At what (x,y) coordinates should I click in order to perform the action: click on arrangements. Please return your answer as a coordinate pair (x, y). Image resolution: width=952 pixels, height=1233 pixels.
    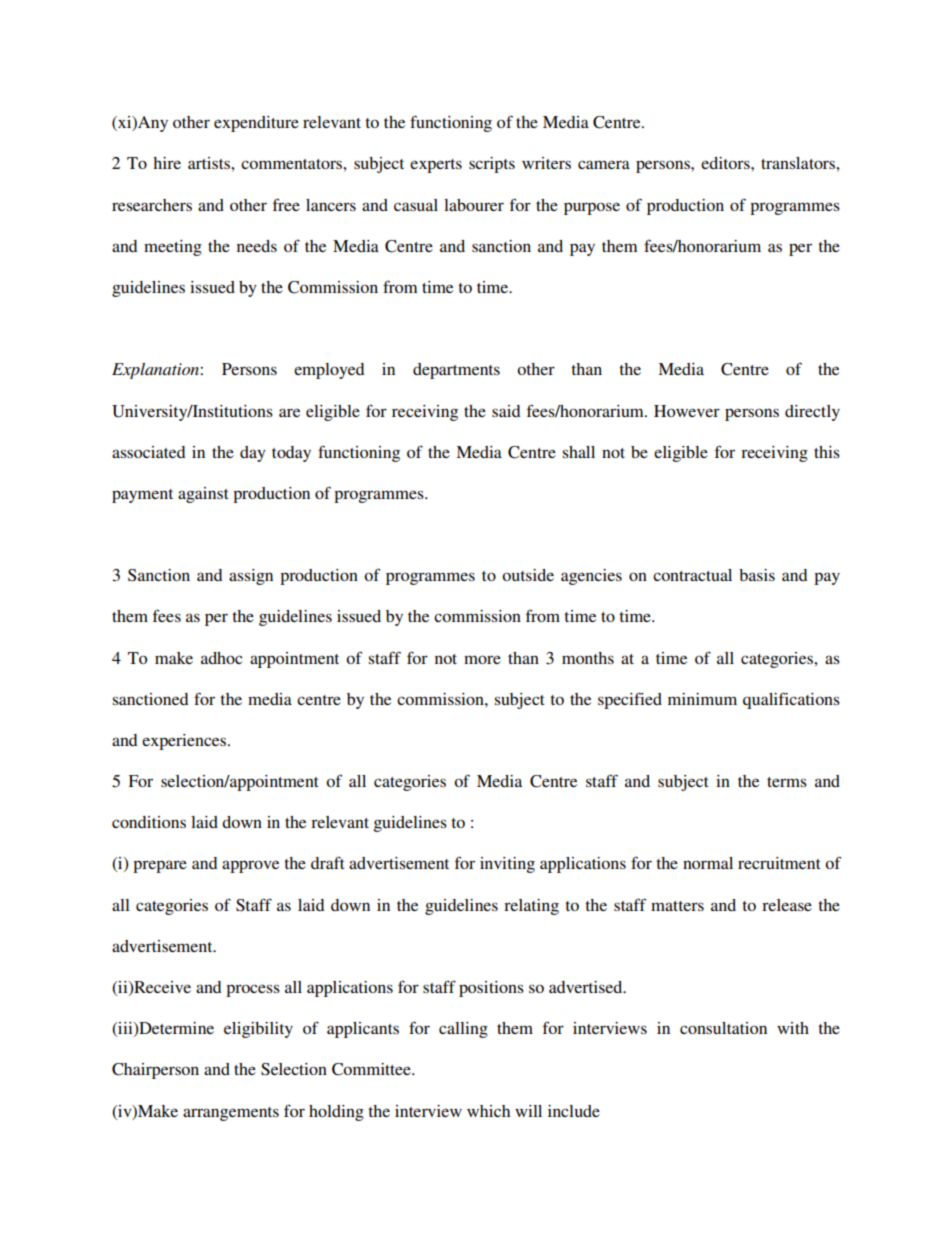
    Looking at the image, I should click on (231, 1114).
